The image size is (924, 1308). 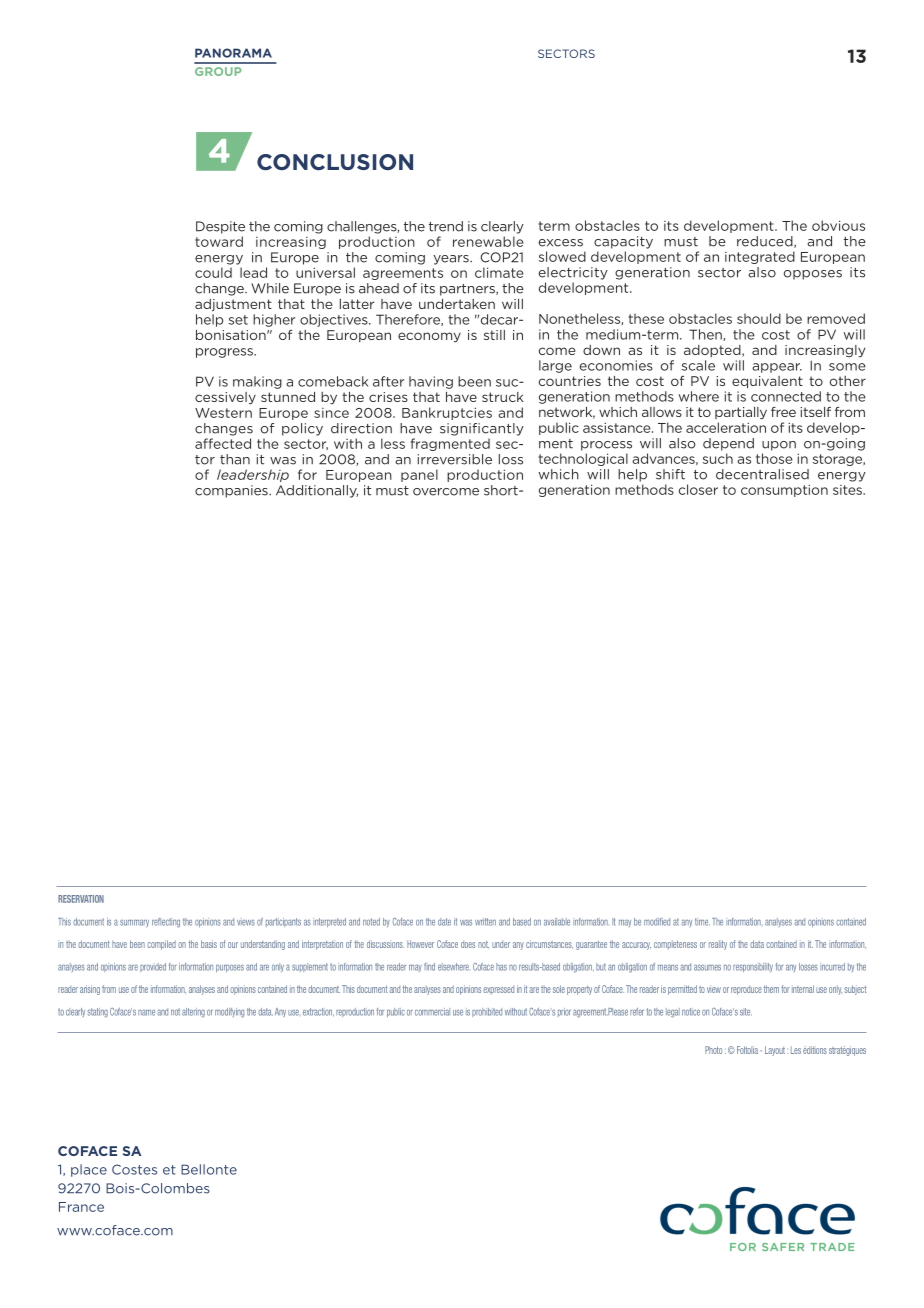 What do you see at coordinates (225, 353) in the screenshot?
I see `progress` at bounding box center [225, 353].
